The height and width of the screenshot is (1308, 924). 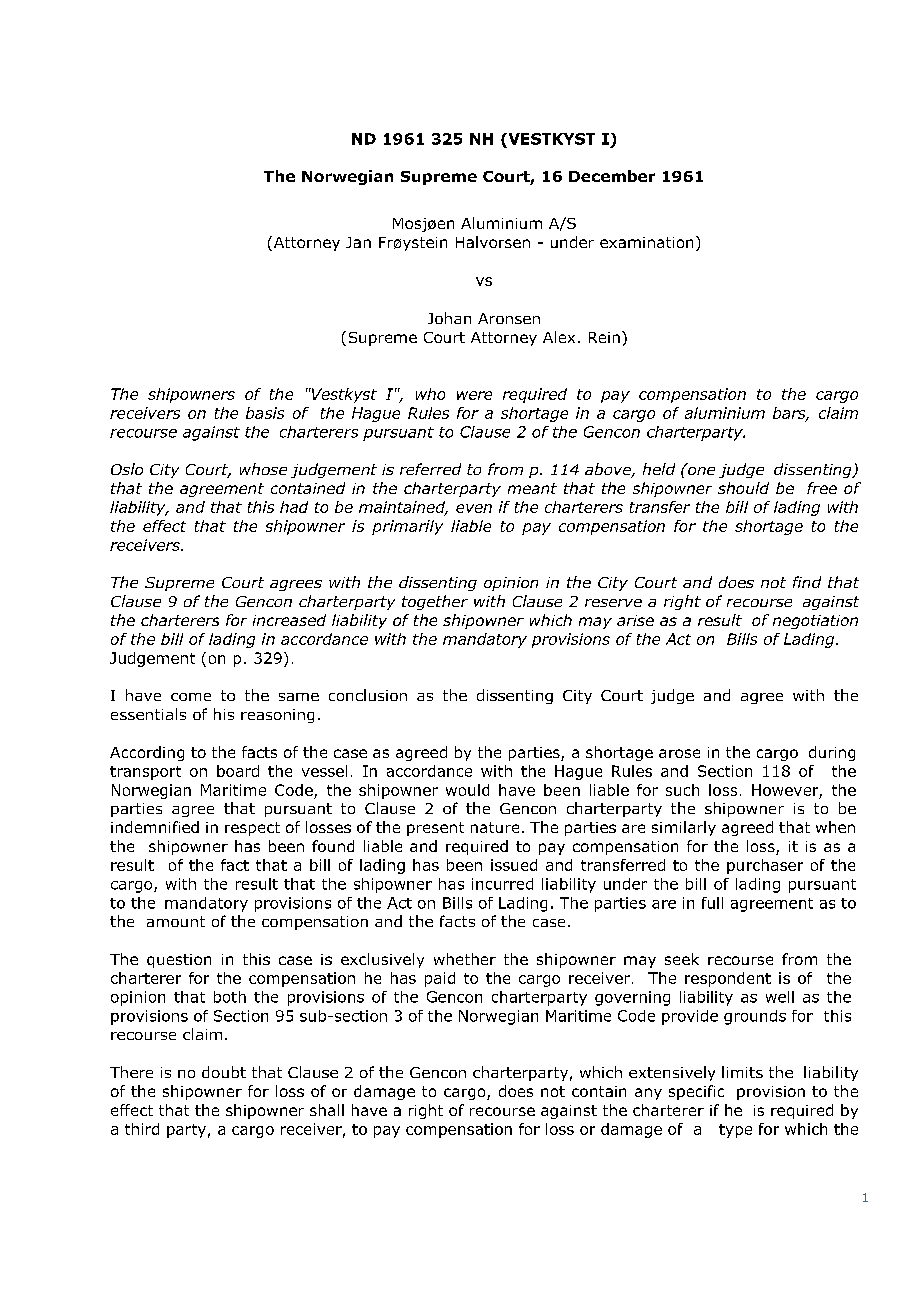 I want to click on were, so click(x=474, y=395).
